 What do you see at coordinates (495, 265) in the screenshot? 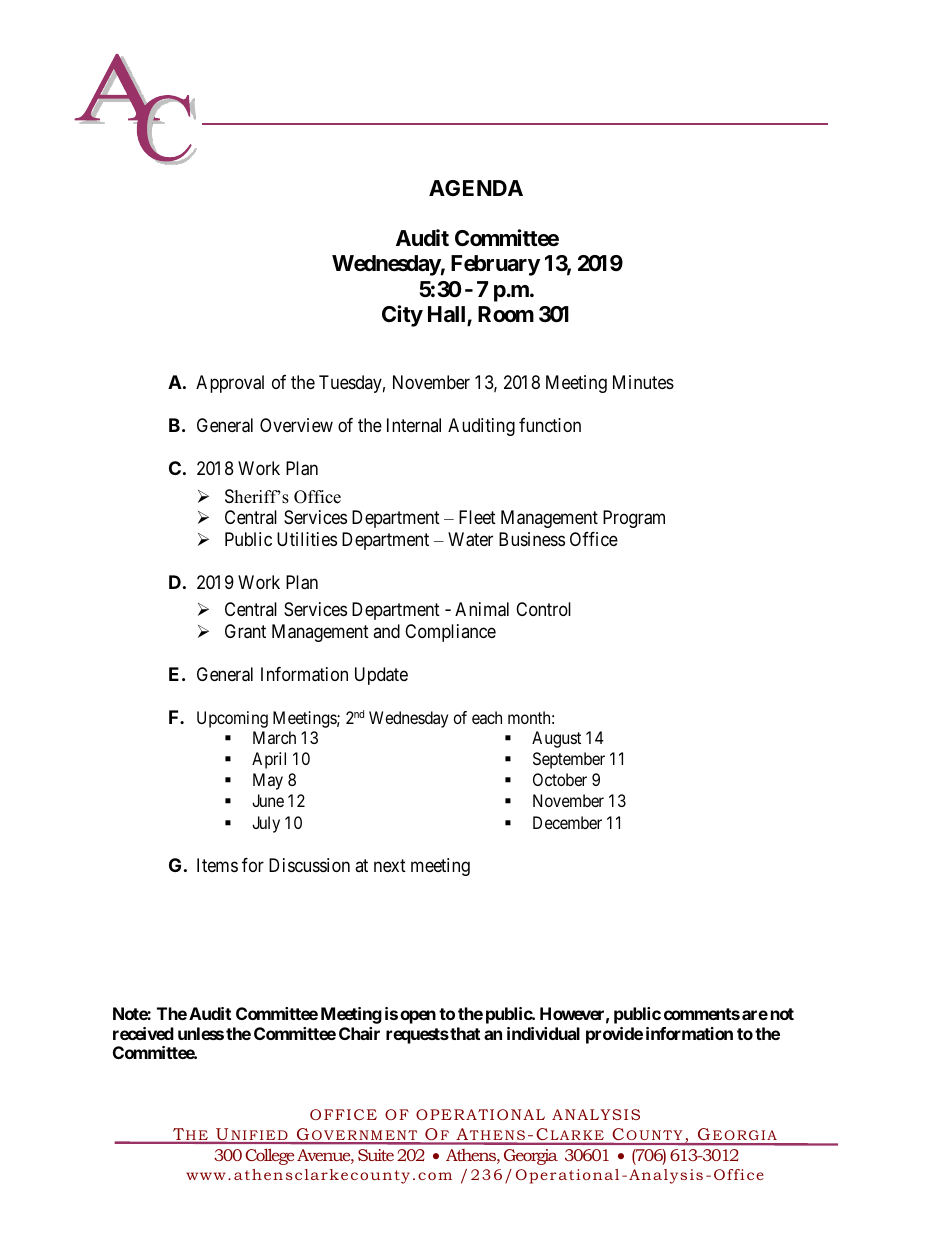
I see `February` at bounding box center [495, 265].
